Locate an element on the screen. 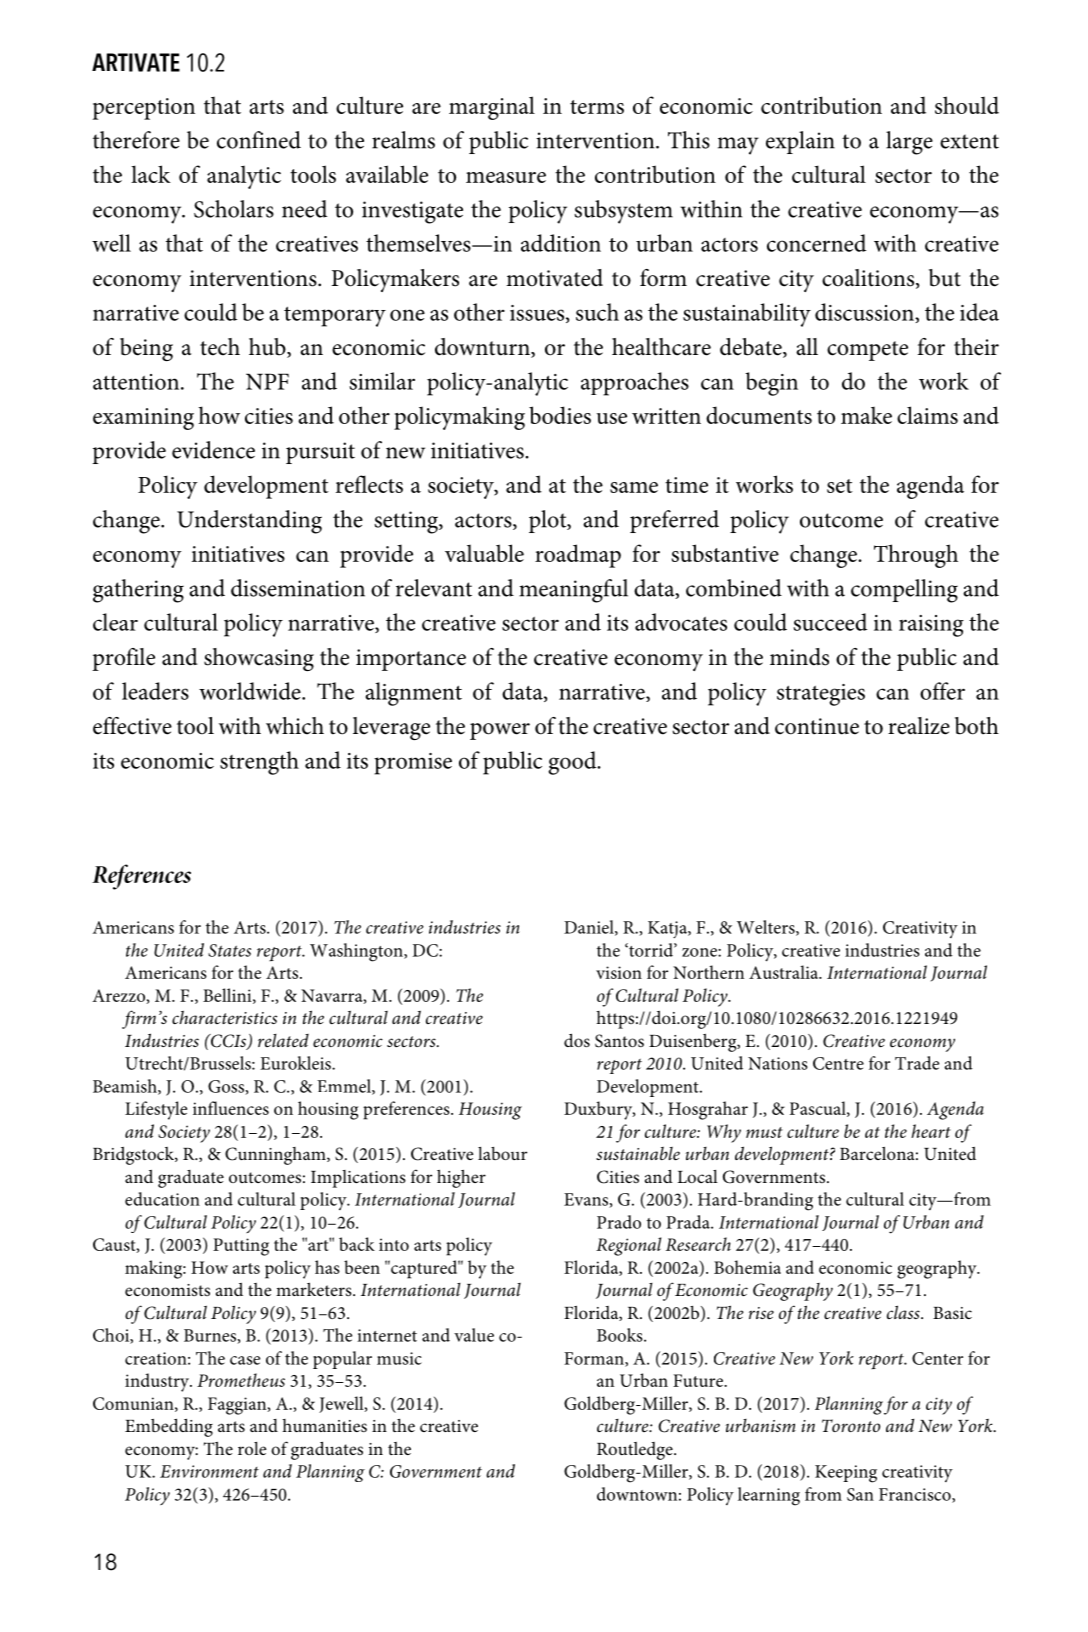 The image size is (1088, 1632). measure is located at coordinates (506, 177).
